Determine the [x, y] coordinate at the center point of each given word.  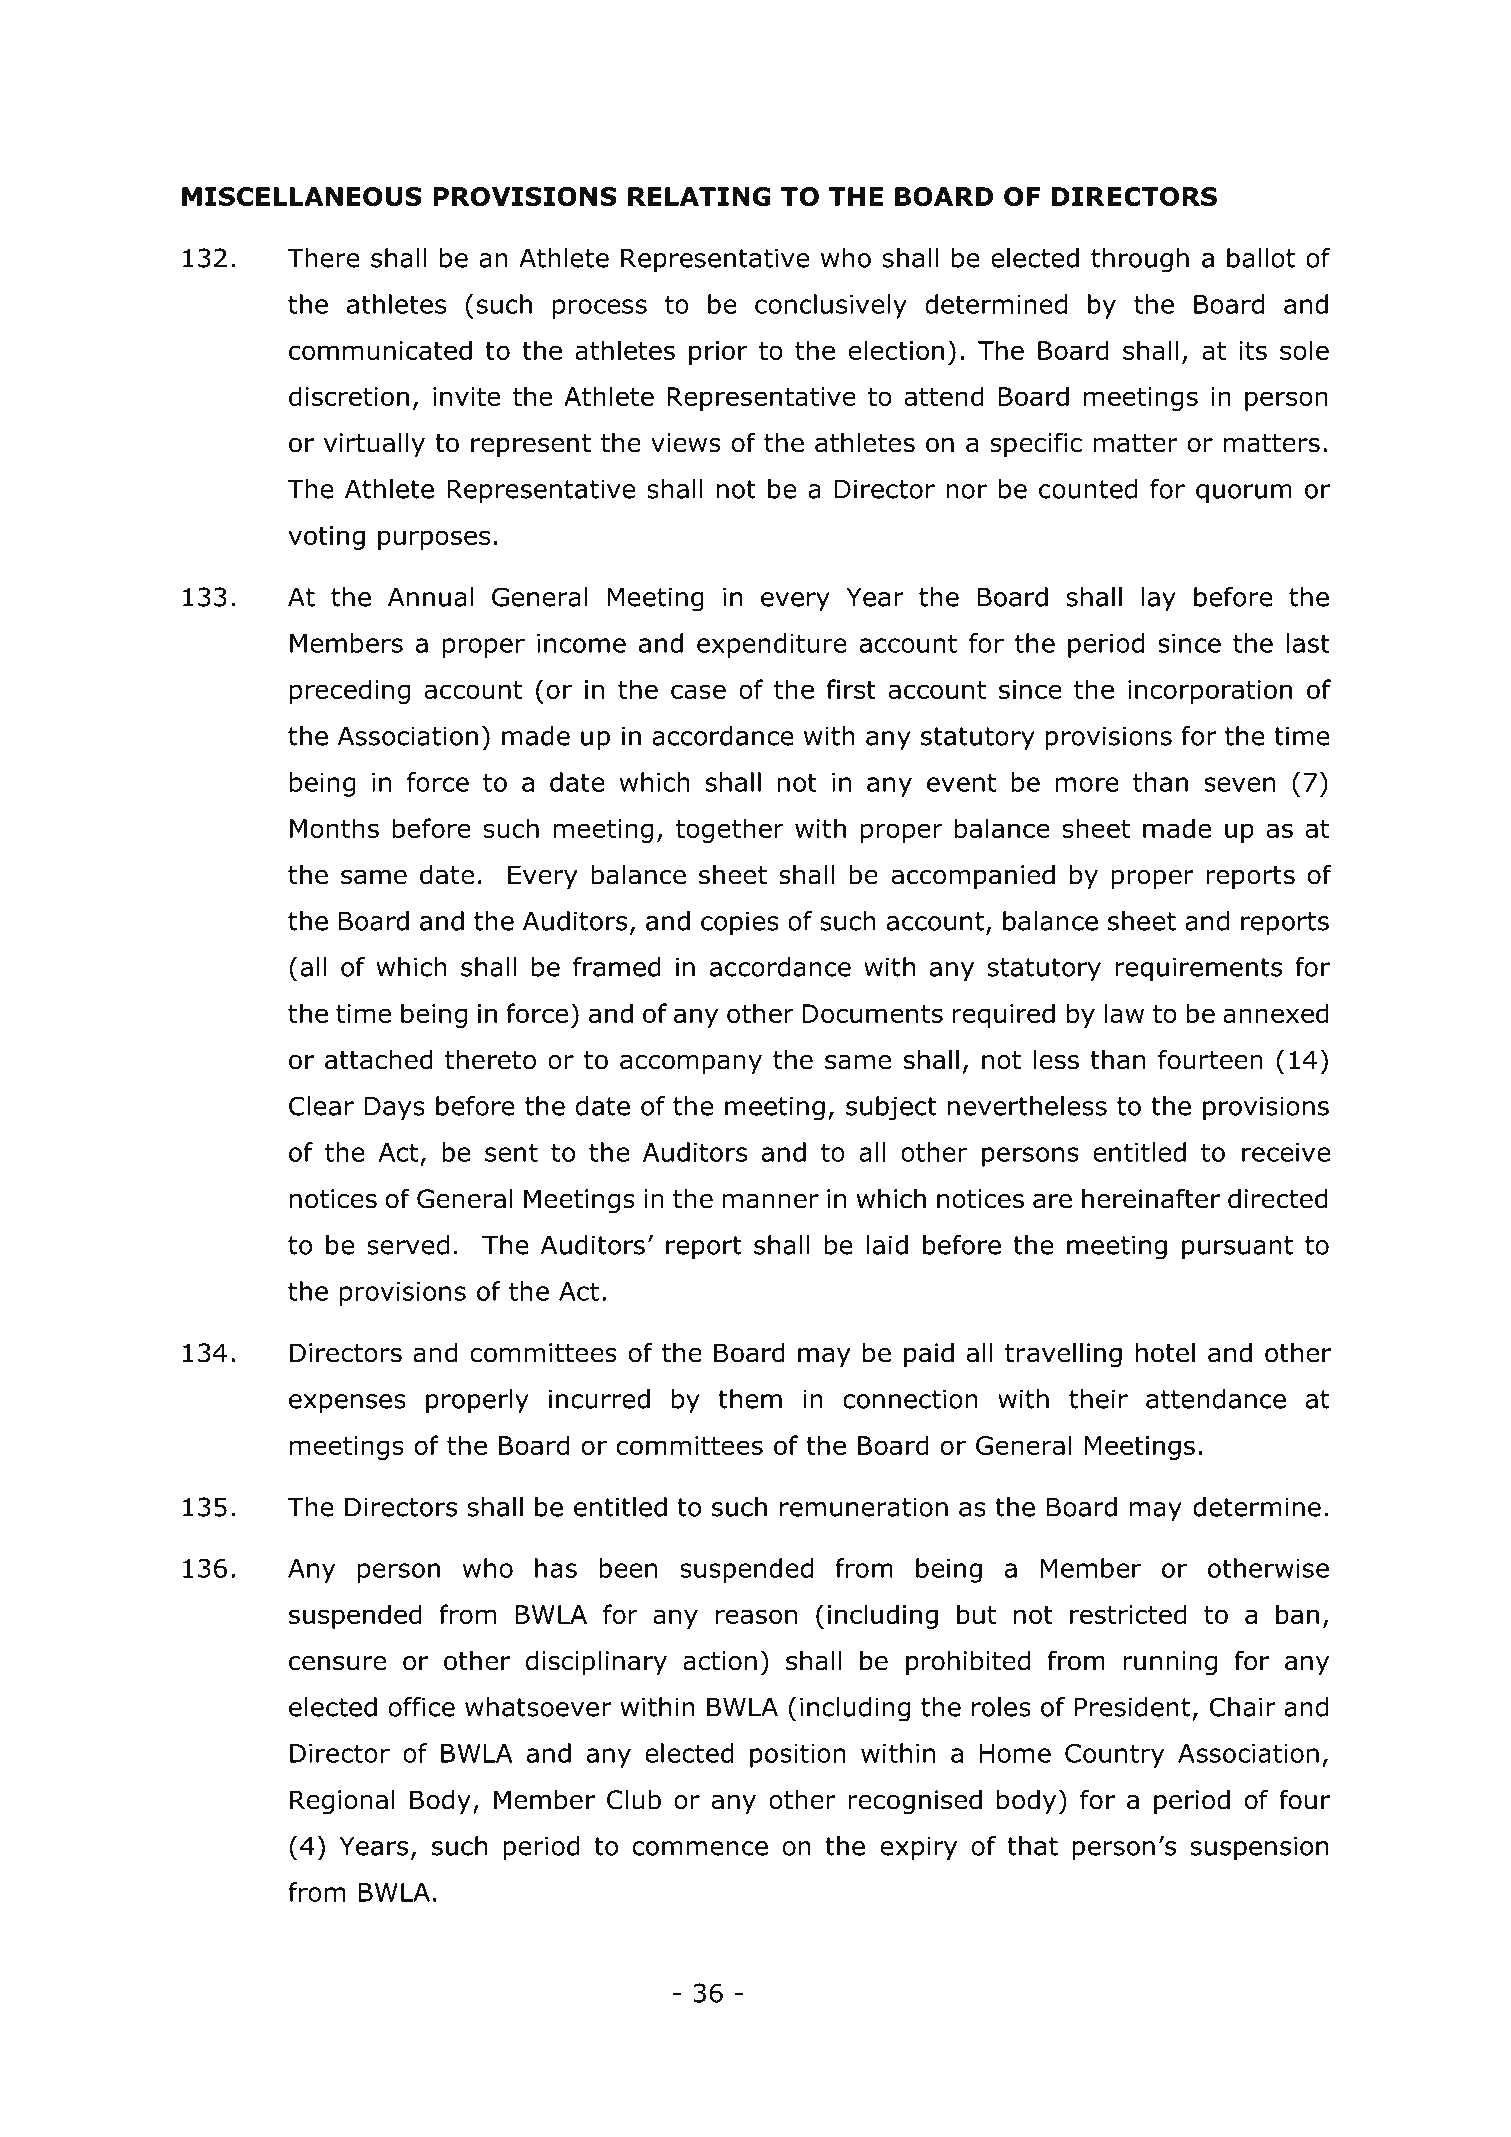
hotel [1165, 1352]
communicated [380, 350]
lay [1159, 599]
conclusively [831, 306]
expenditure [772, 645]
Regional [342, 1802]
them [750, 1399]
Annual [430, 597]
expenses [347, 1404]
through [1140, 260]
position [798, 1756]
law [1124, 1013]
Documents [872, 1013]
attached [379, 1059]
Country [1114, 1755]
